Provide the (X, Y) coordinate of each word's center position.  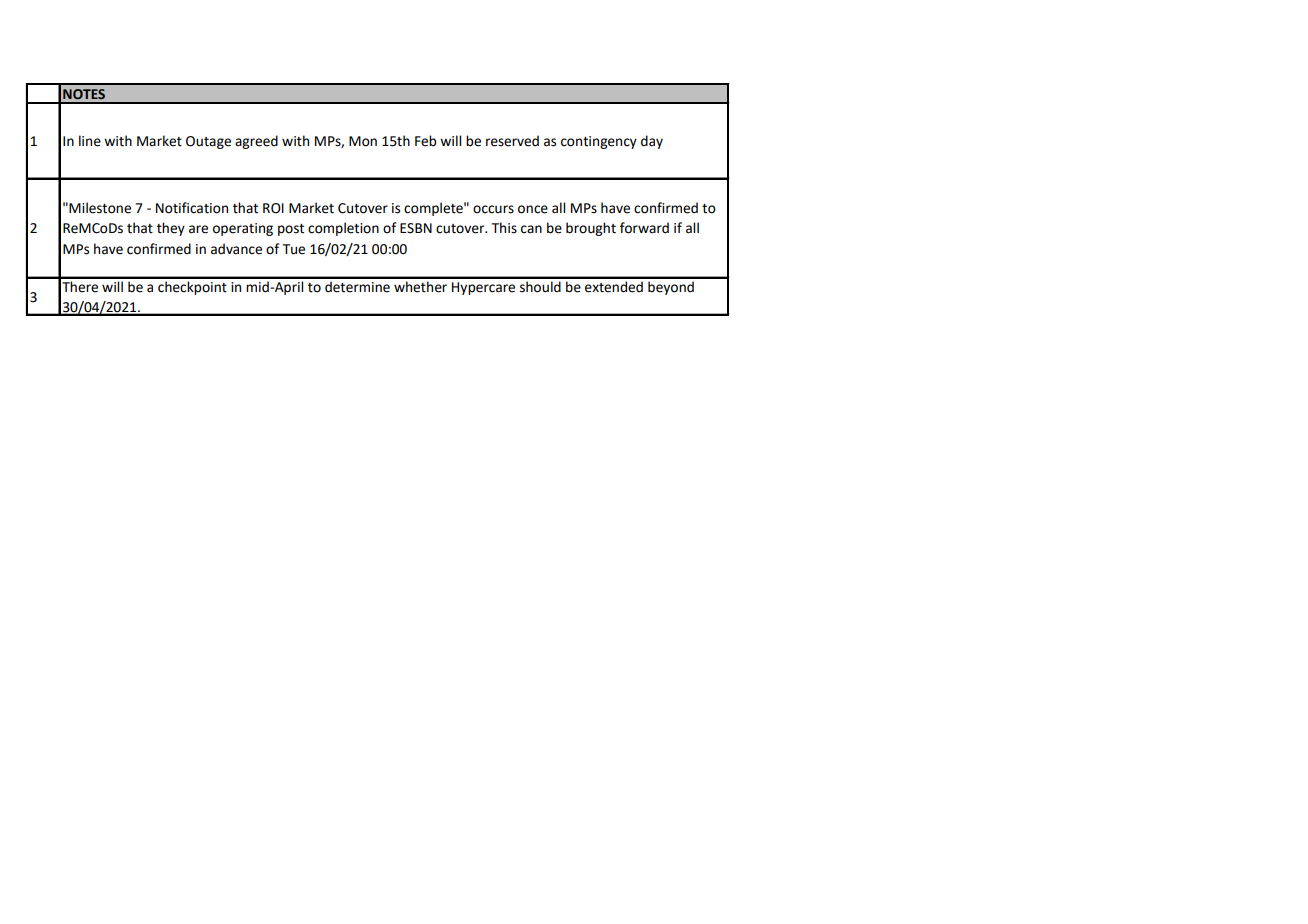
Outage (208, 142)
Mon (363, 141)
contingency (599, 142)
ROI (273, 208)
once (533, 209)
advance (236, 249)
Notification (192, 208)
